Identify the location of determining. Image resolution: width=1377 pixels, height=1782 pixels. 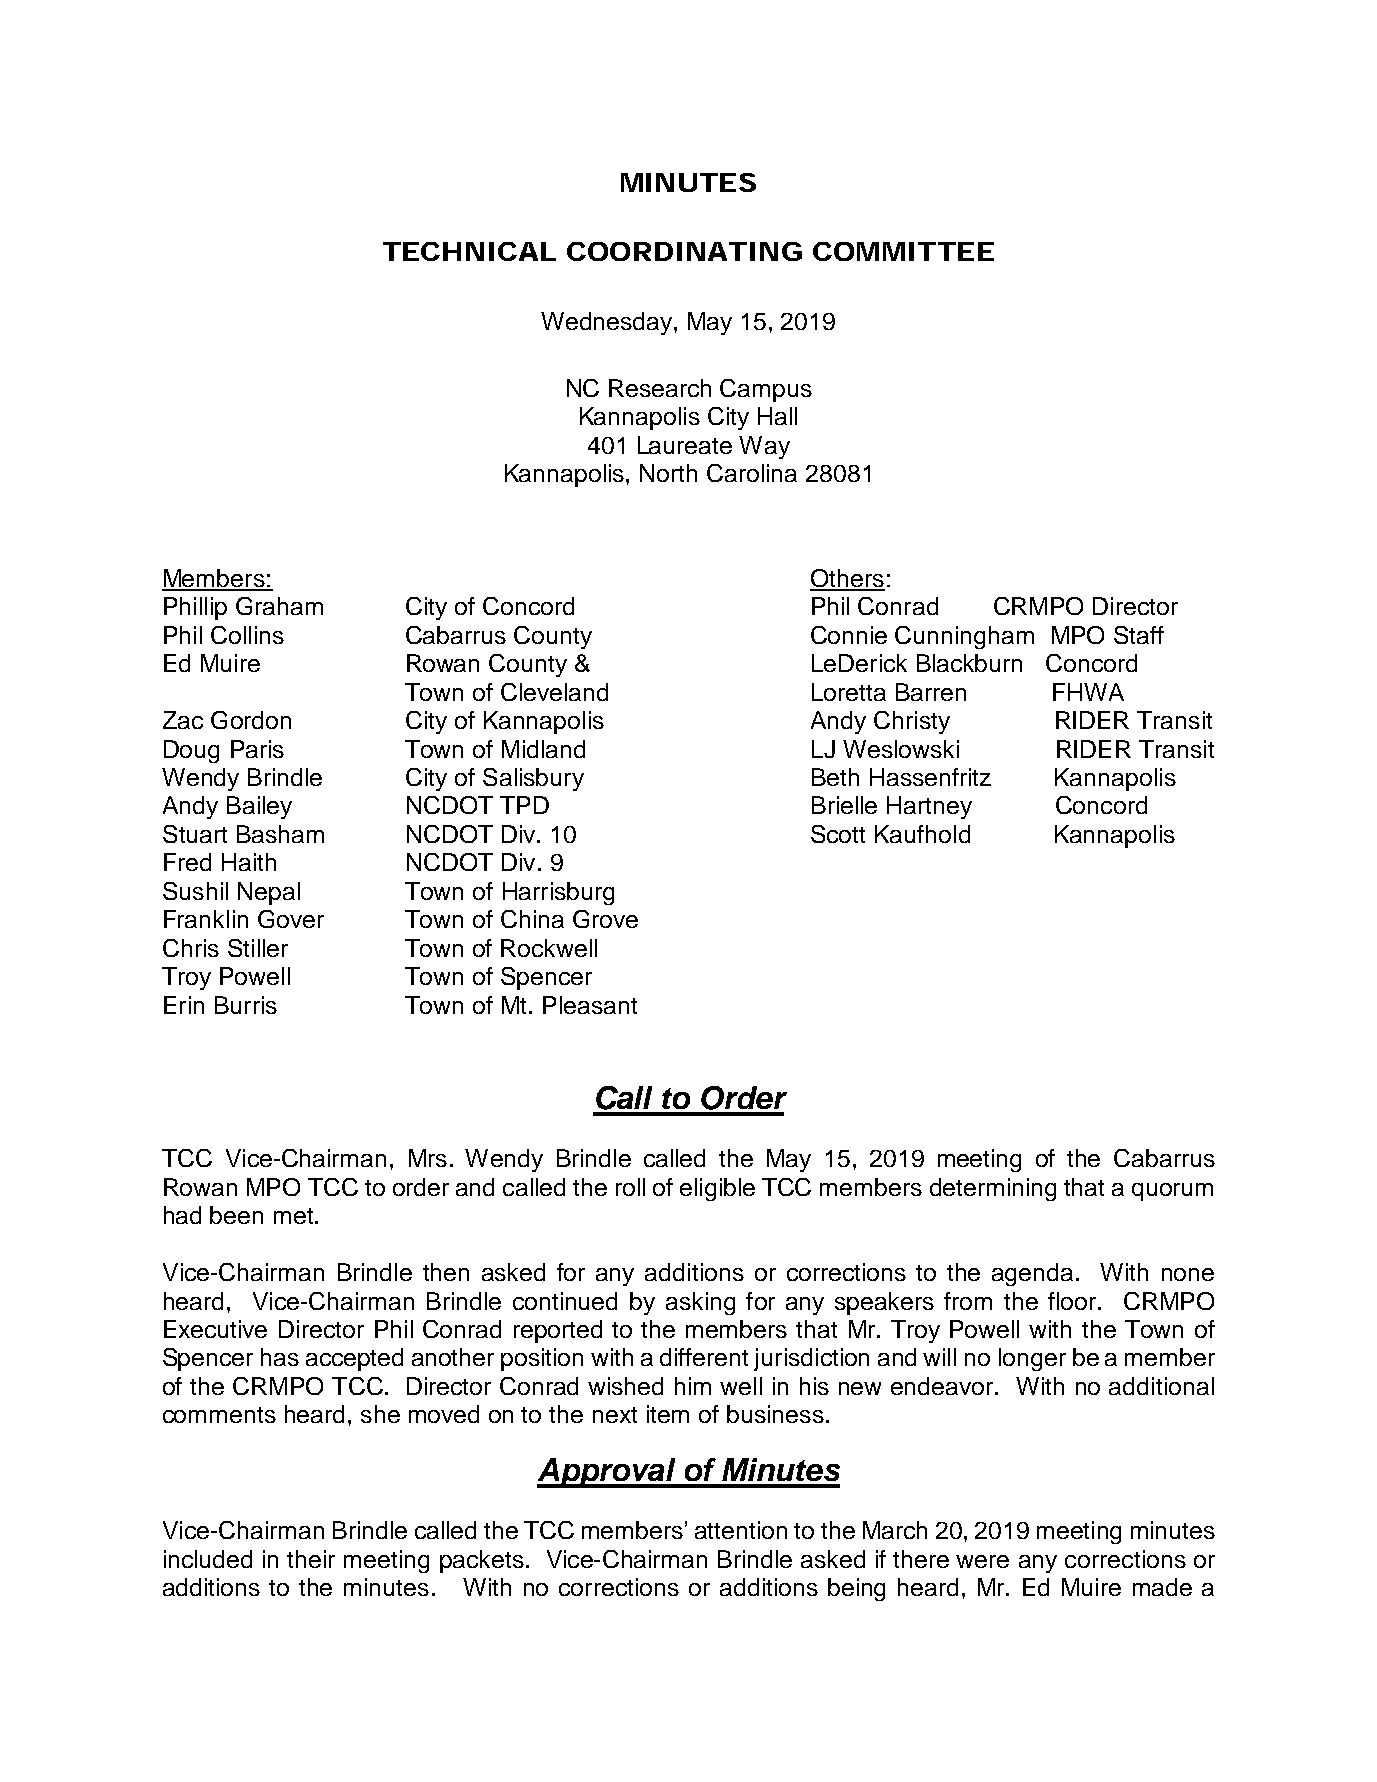
(993, 1189).
